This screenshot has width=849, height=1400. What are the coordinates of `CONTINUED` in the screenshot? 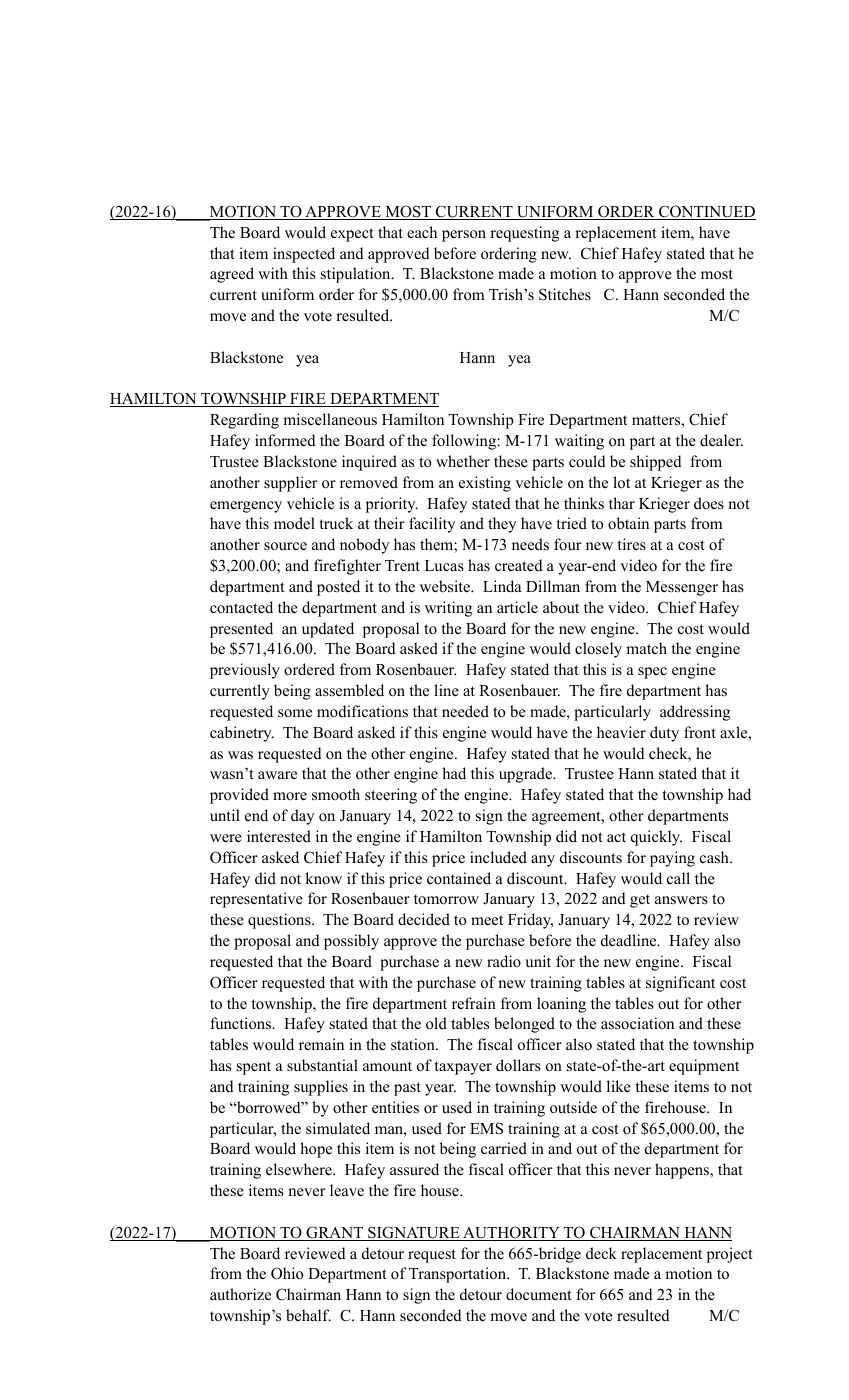 It's located at (706, 212).
